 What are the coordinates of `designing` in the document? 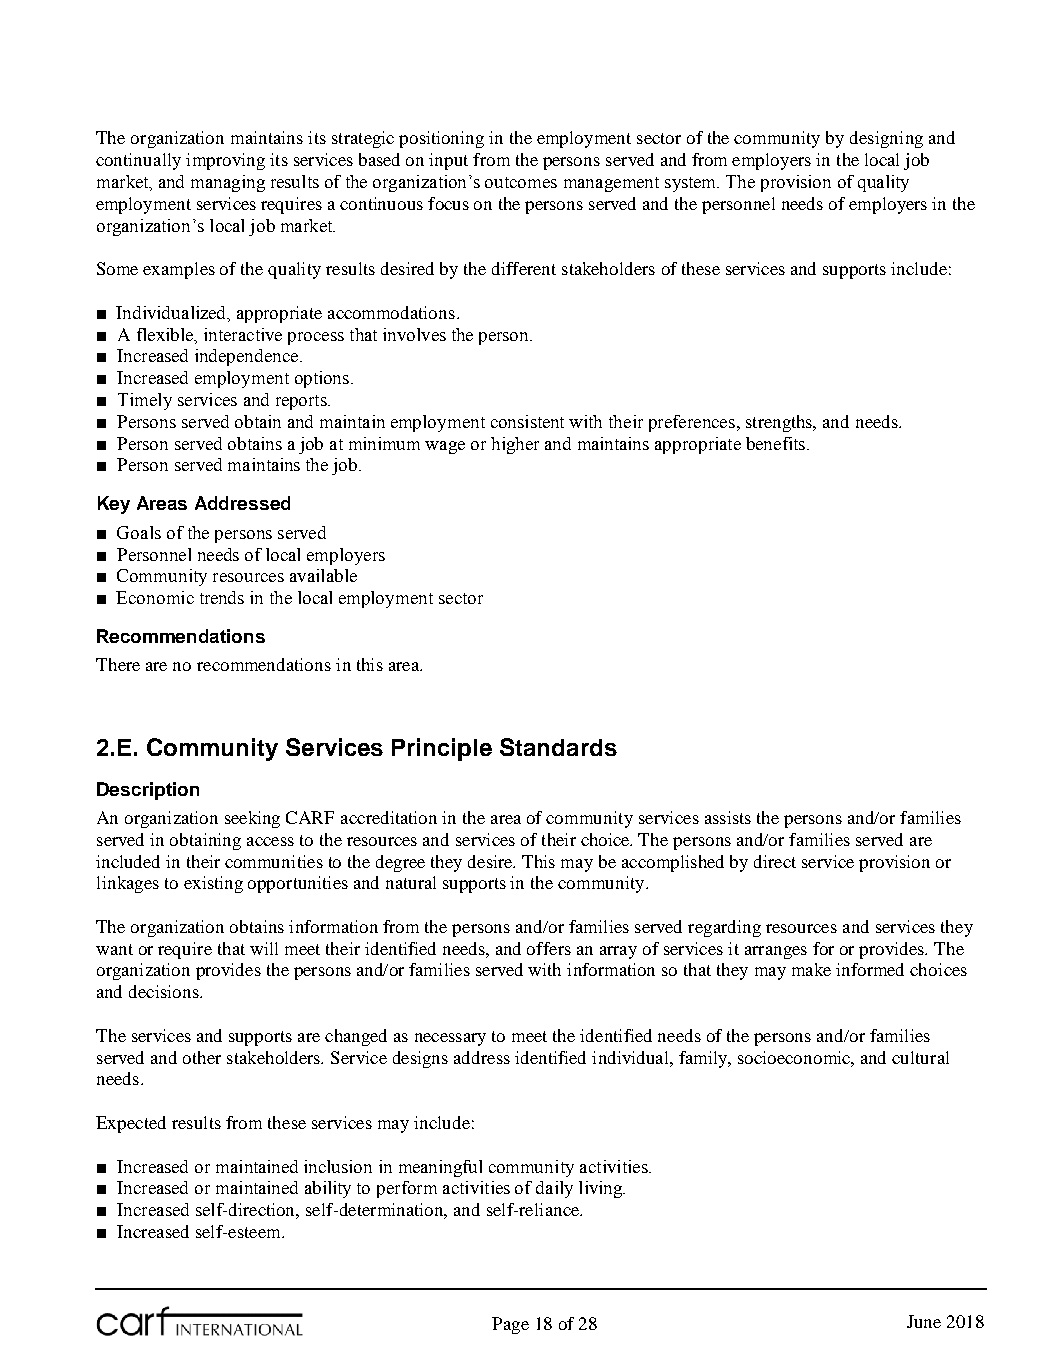 It's located at (886, 139).
